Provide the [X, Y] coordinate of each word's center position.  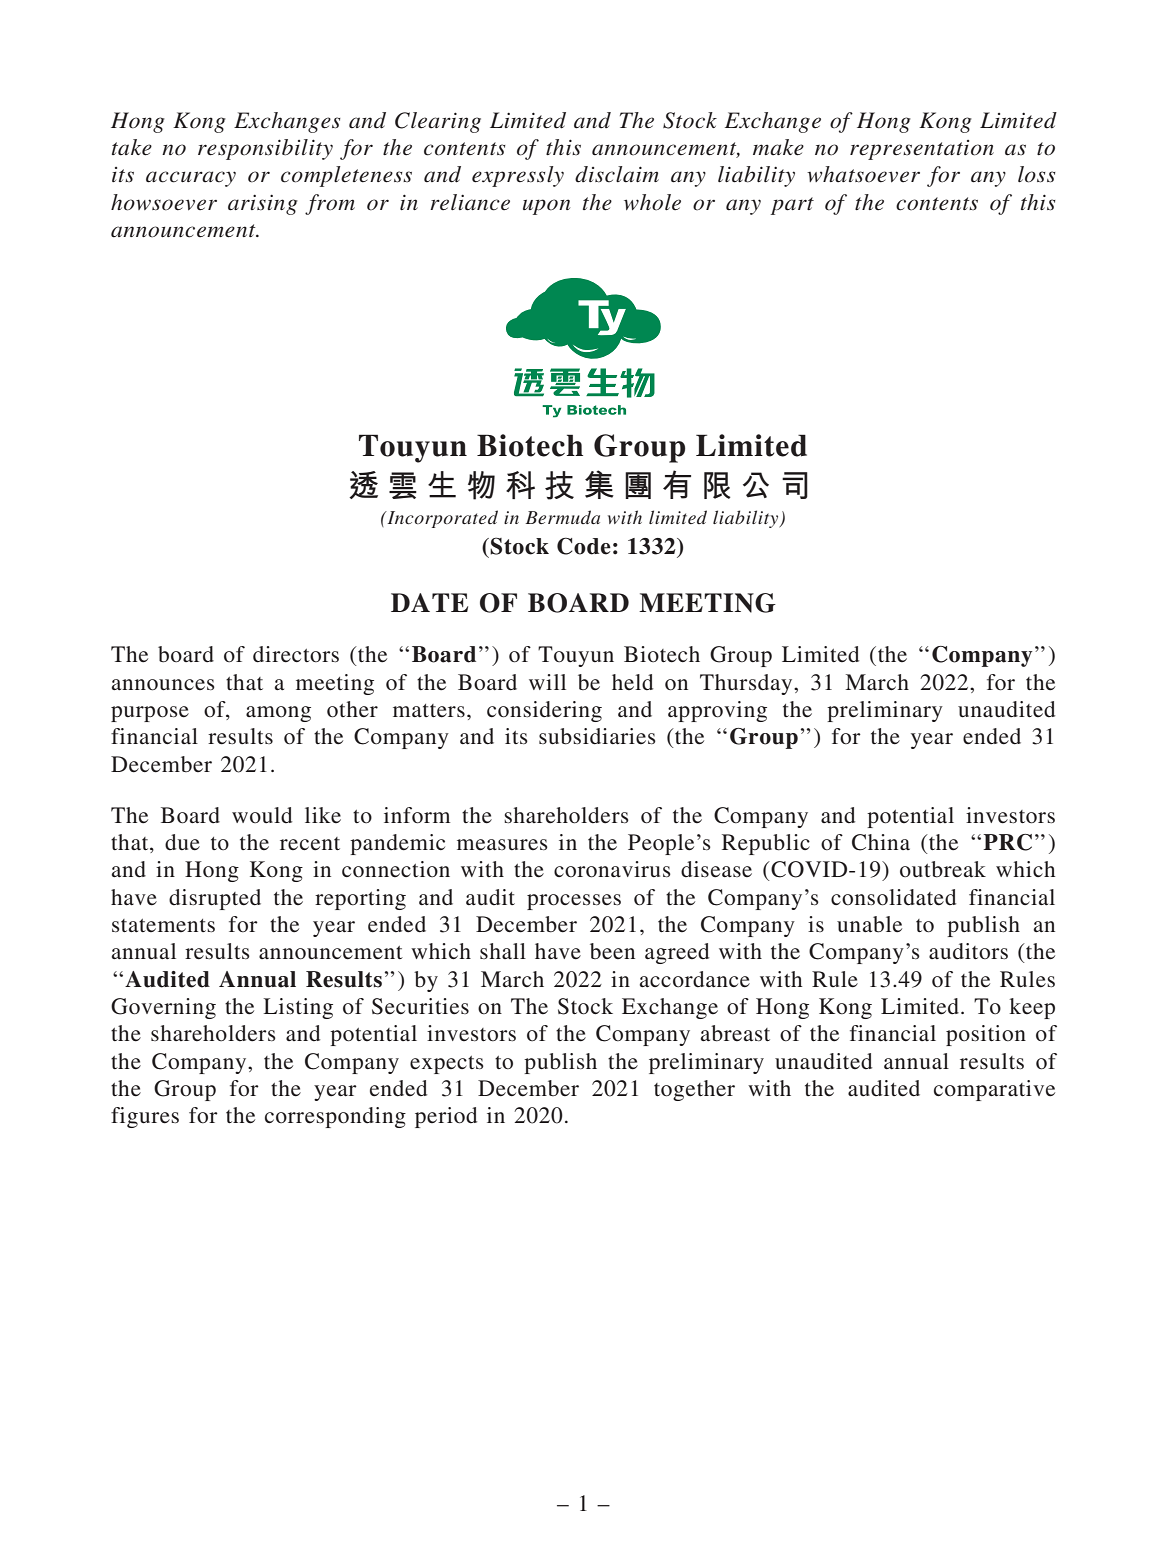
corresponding [335, 1117]
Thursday [747, 684]
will [547, 682]
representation [922, 150]
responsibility [265, 149]
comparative [994, 1090]
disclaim [617, 174]
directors [296, 654]
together [694, 1090]
